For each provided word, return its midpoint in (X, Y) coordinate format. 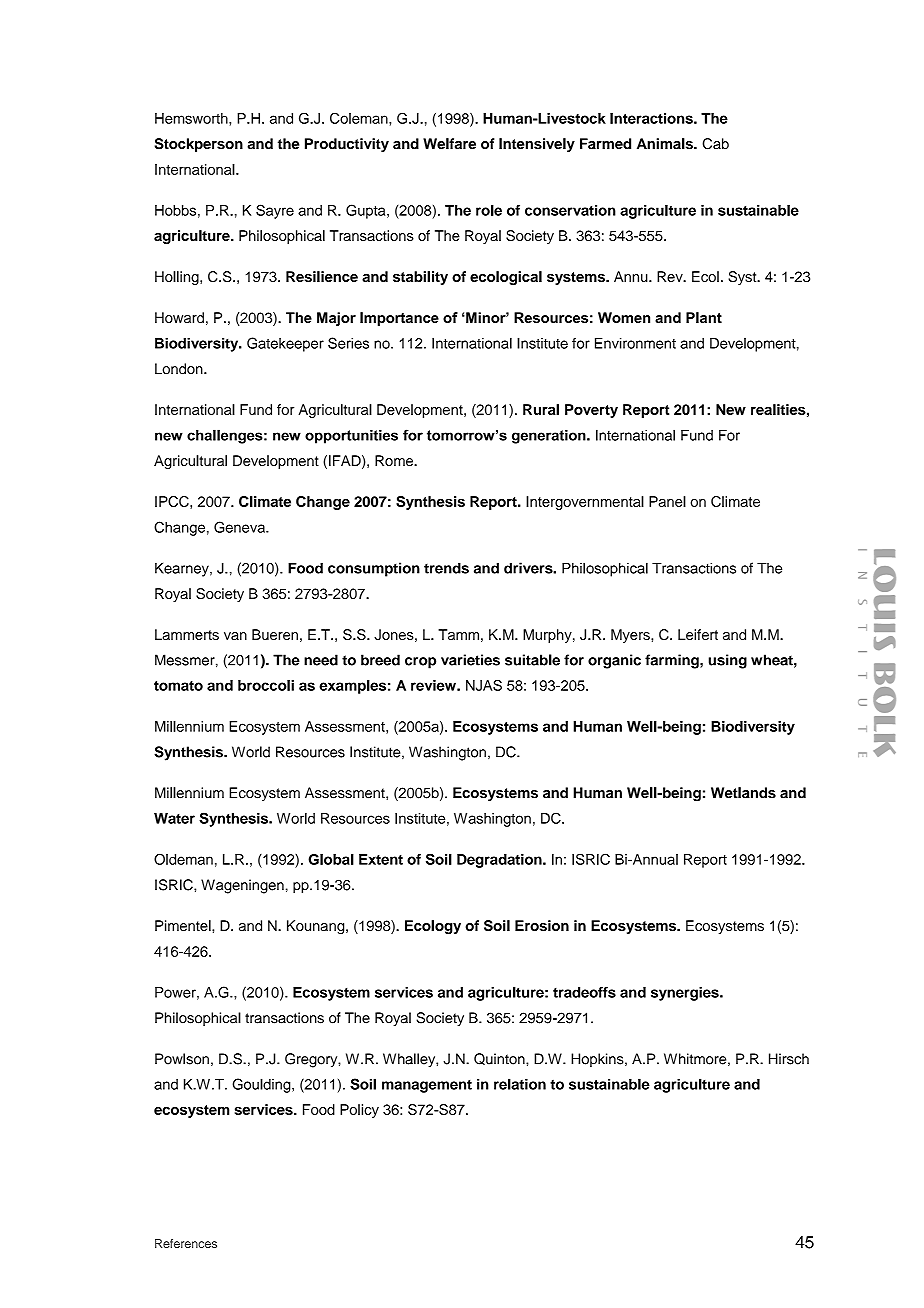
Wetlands (743, 793)
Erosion (542, 925)
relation (520, 1084)
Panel (667, 501)
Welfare (449, 143)
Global (331, 859)
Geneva (240, 527)
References (186, 1243)
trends (446, 568)
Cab (715, 144)
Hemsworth (192, 118)
